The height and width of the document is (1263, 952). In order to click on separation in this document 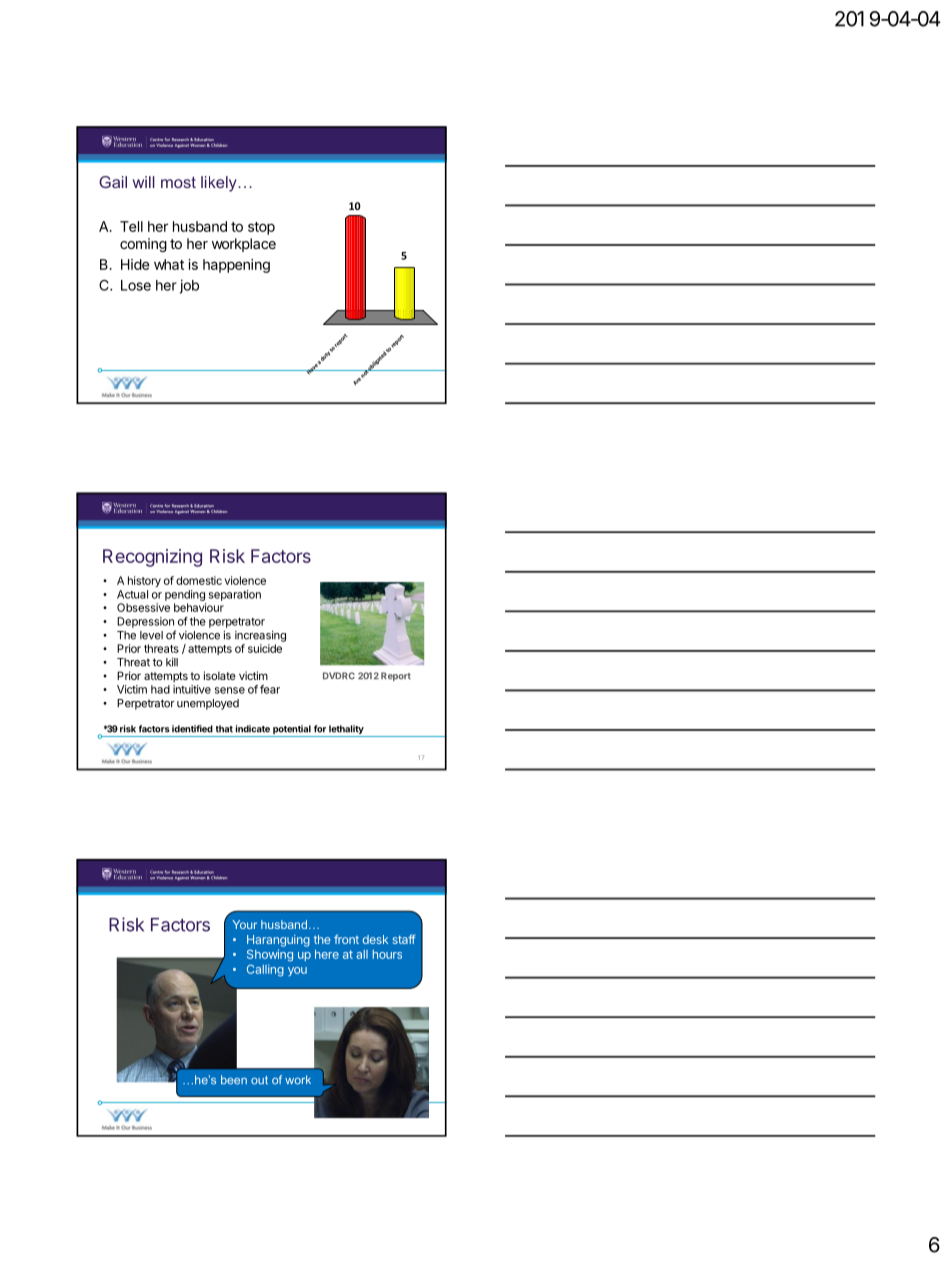, I will do `click(235, 595)`.
